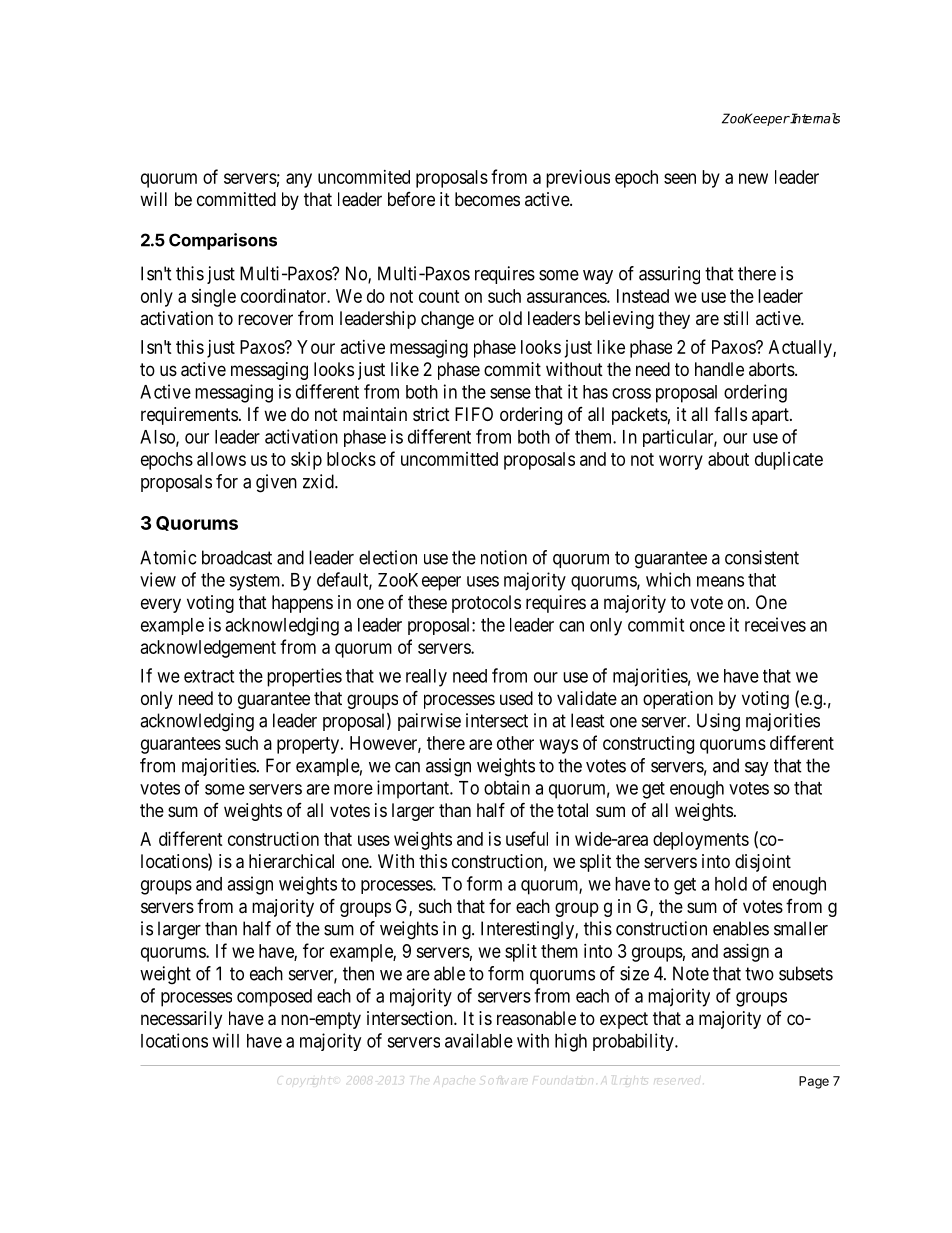 Image resolution: width=952 pixels, height=1233 pixels. I want to click on Page, so click(814, 1082).
